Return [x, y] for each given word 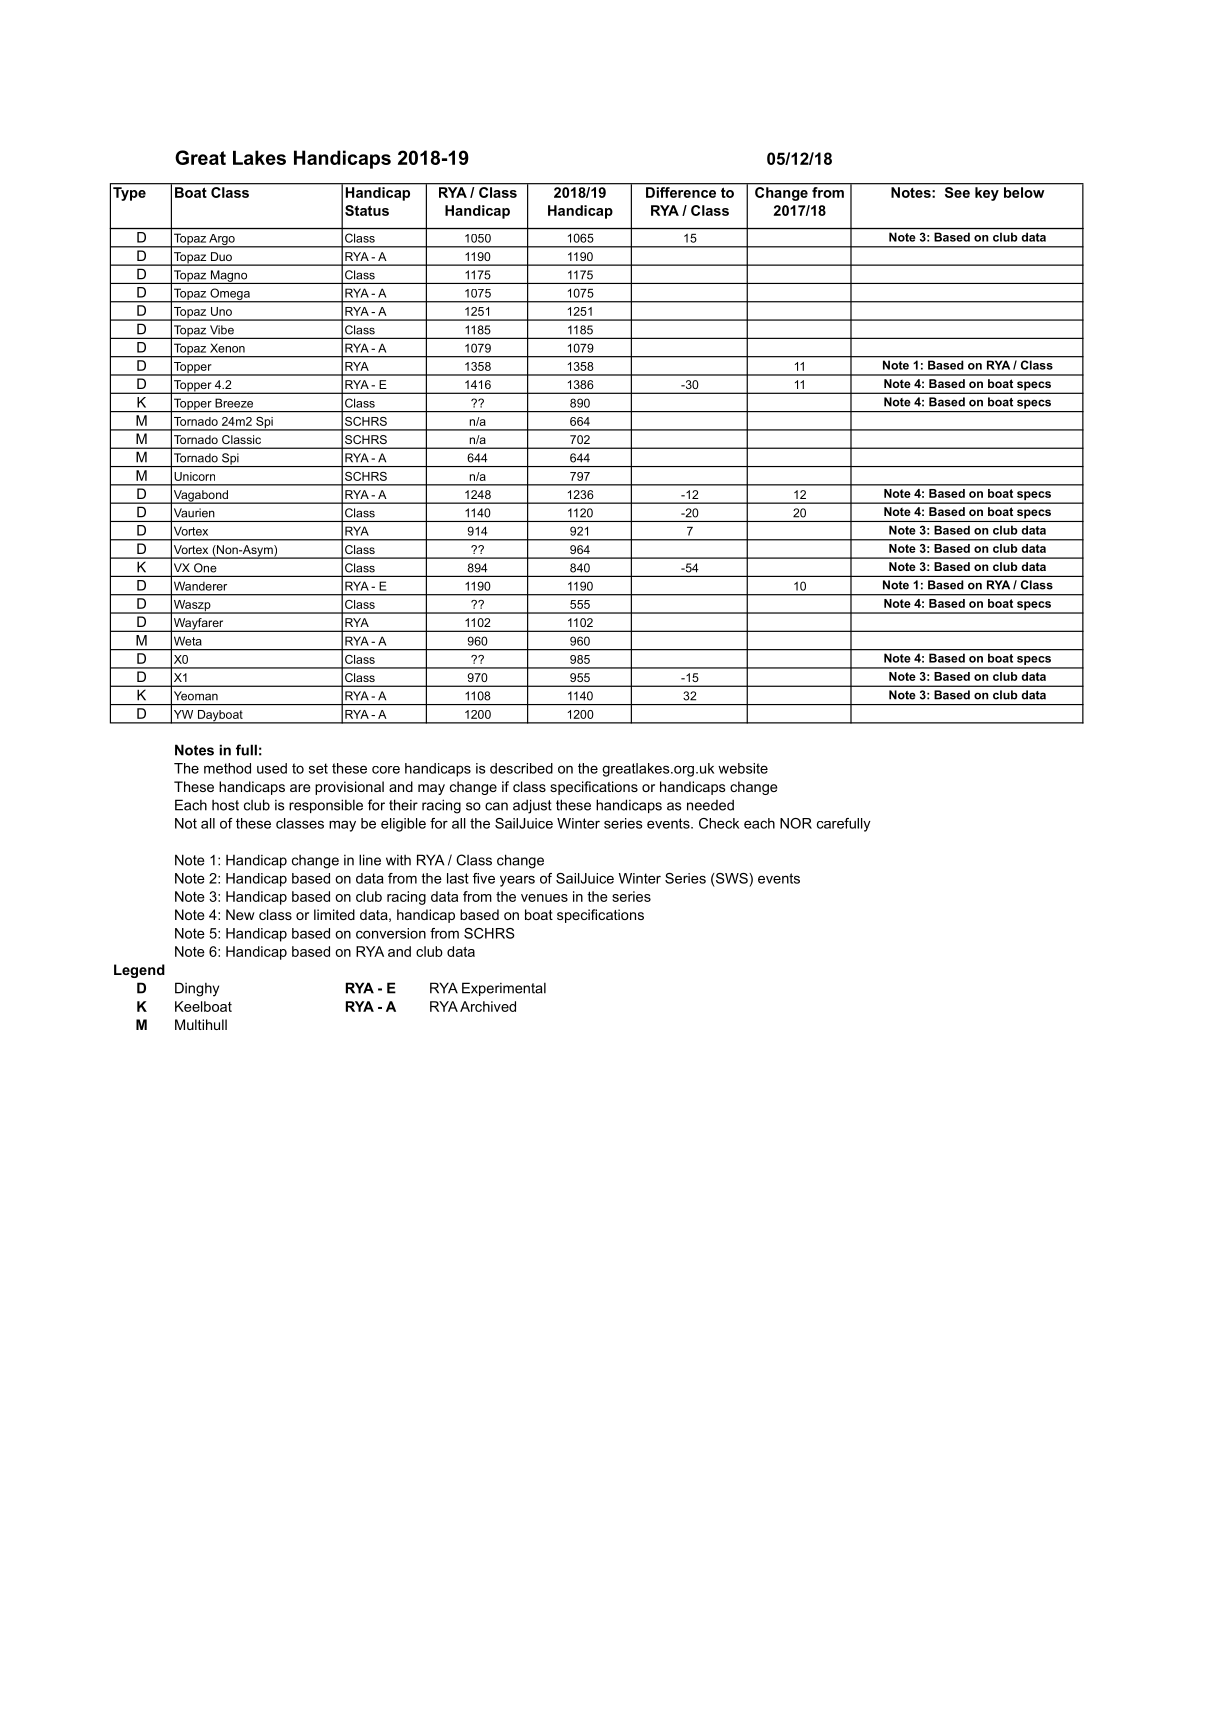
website [743, 768]
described [521, 768]
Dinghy [197, 989]
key [987, 194]
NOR [796, 823]
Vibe [222, 330]
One [205, 568]
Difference [681, 192]
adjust [532, 806]
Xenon [227, 348]
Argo [222, 241]
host [225, 805]
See [957, 192]
